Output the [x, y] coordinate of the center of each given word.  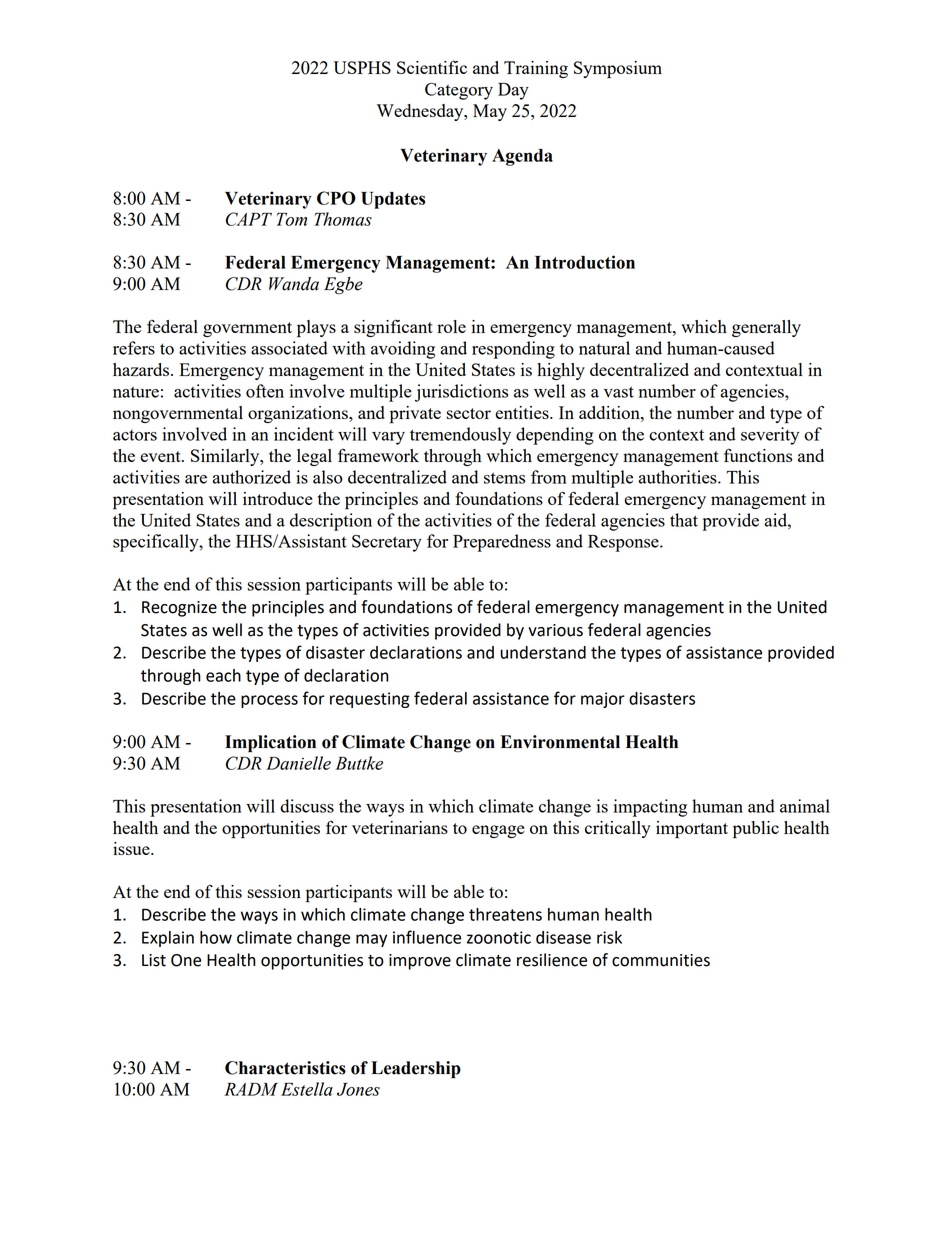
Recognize [179, 609]
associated [289, 348]
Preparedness [502, 543]
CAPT [249, 219]
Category [459, 91]
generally [766, 328]
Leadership [416, 1069]
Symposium [618, 70]
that [684, 520]
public [756, 830]
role [451, 326]
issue [132, 848]
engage [498, 831]
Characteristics [285, 1068]
